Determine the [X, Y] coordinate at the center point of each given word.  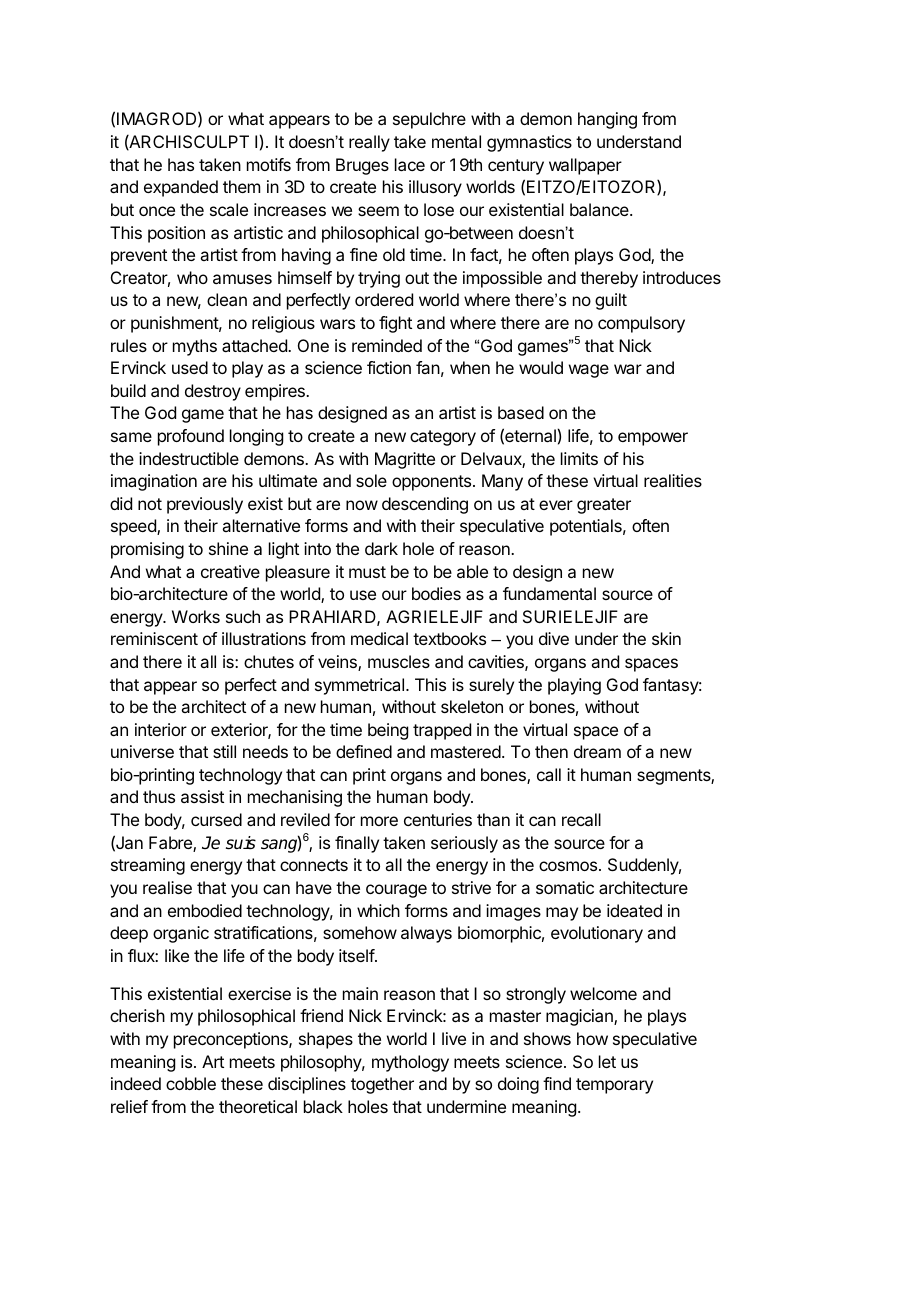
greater [604, 506]
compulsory [641, 324]
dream [597, 751]
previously [205, 505]
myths [195, 347]
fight [395, 324]
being [388, 731]
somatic [565, 887]
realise [167, 887]
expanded [181, 188]
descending [425, 505]
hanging [607, 120]
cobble [191, 1083]
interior [161, 729]
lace [410, 164]
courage [396, 891]
